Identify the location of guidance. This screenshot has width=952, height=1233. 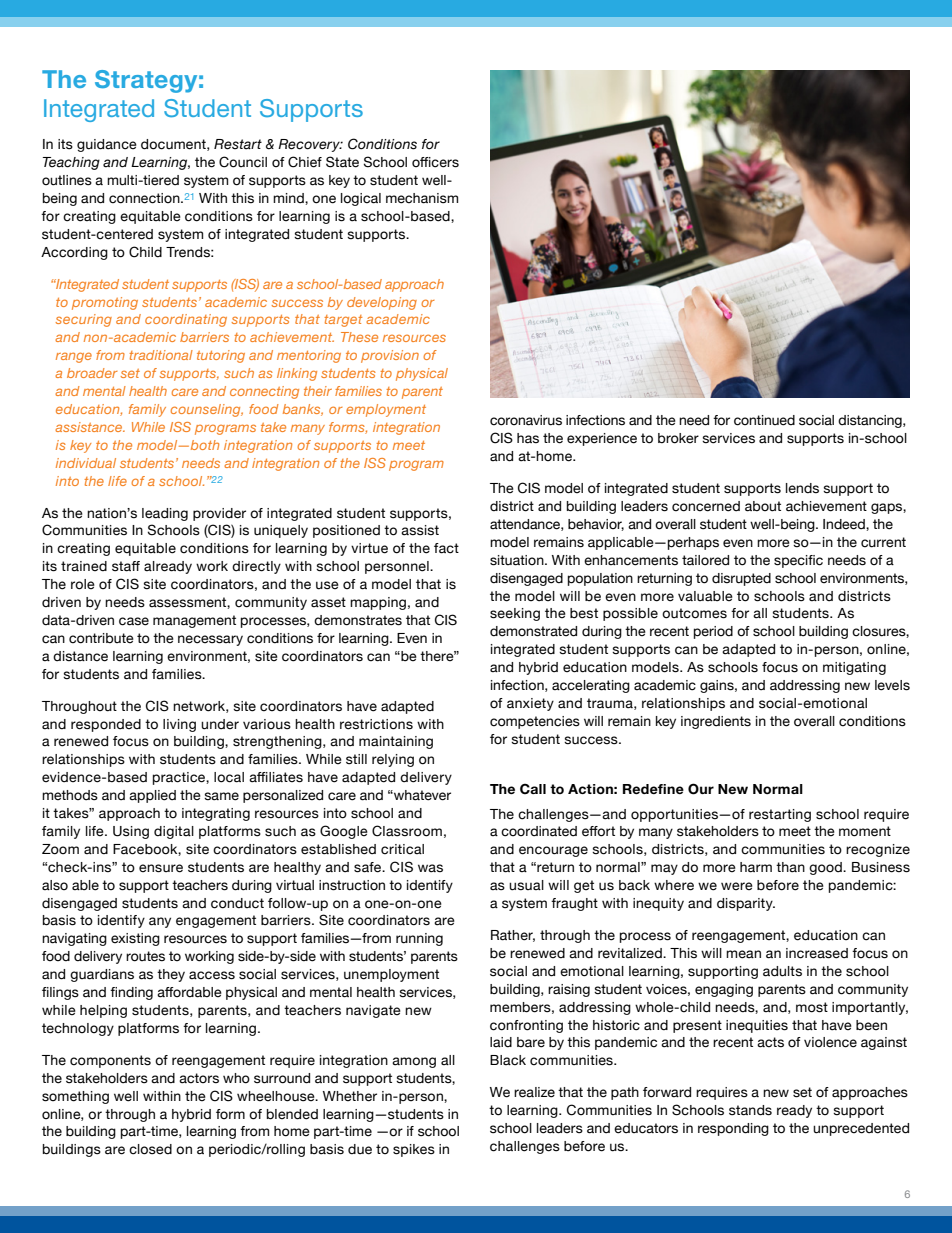
(107, 145).
